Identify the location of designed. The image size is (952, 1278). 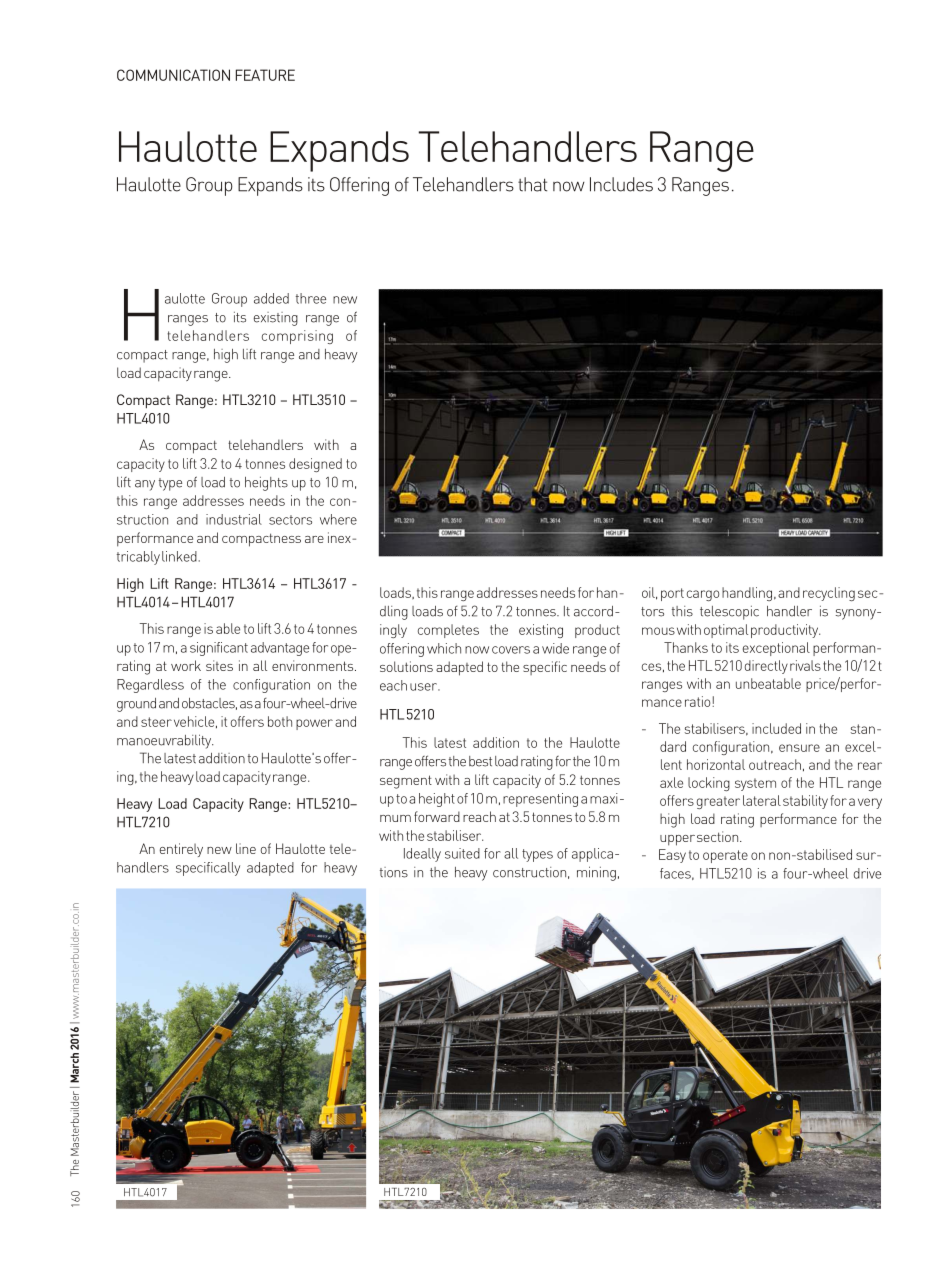
(315, 465).
